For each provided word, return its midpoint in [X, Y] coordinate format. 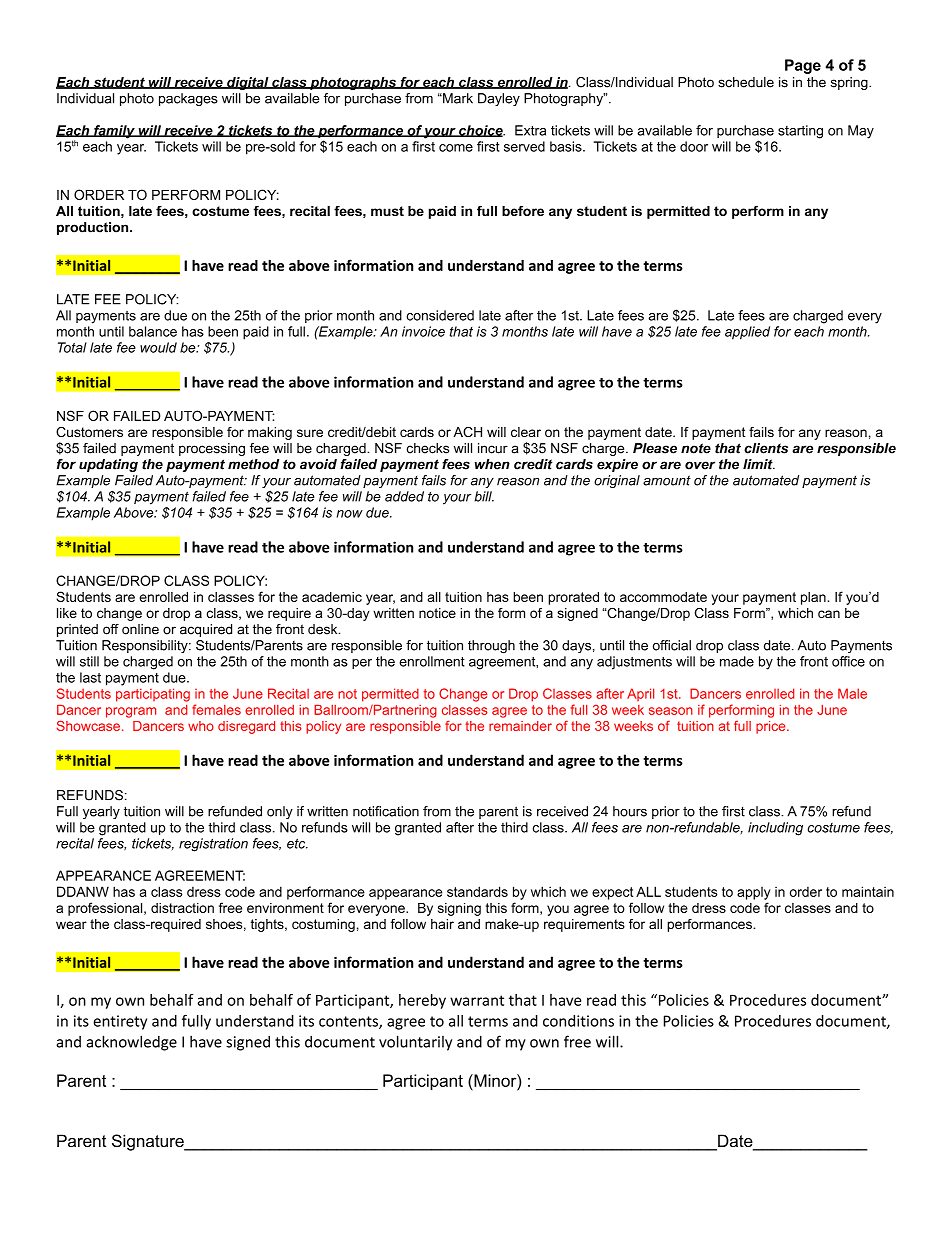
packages [188, 99]
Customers [89, 432]
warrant [477, 1000]
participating [153, 695]
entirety [120, 1022]
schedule [746, 82]
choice [480, 131]
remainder [520, 726]
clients [766, 448]
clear [526, 432]
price [770, 727]
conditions [578, 1021]
